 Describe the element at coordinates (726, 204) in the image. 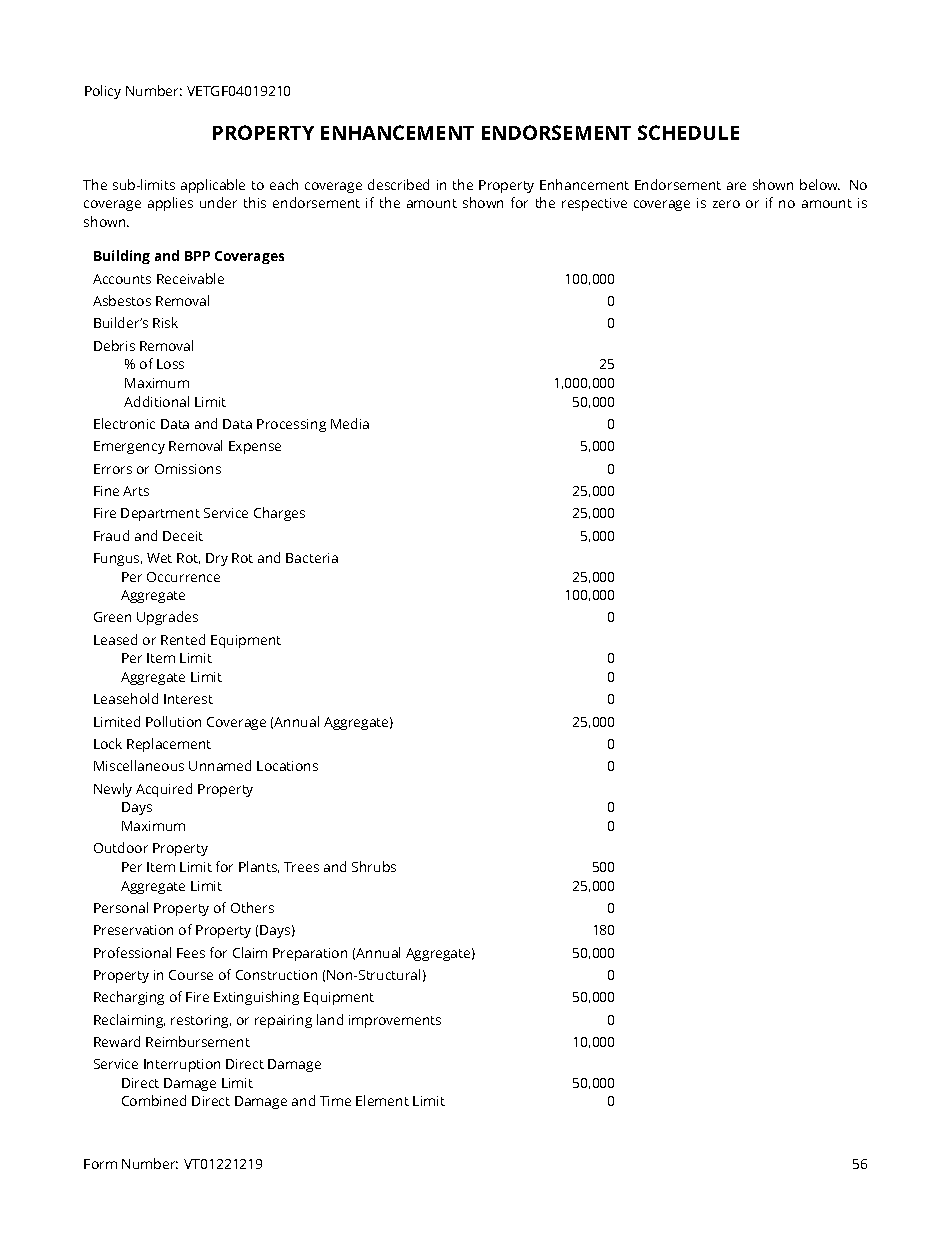

I see `zero` at that location.
